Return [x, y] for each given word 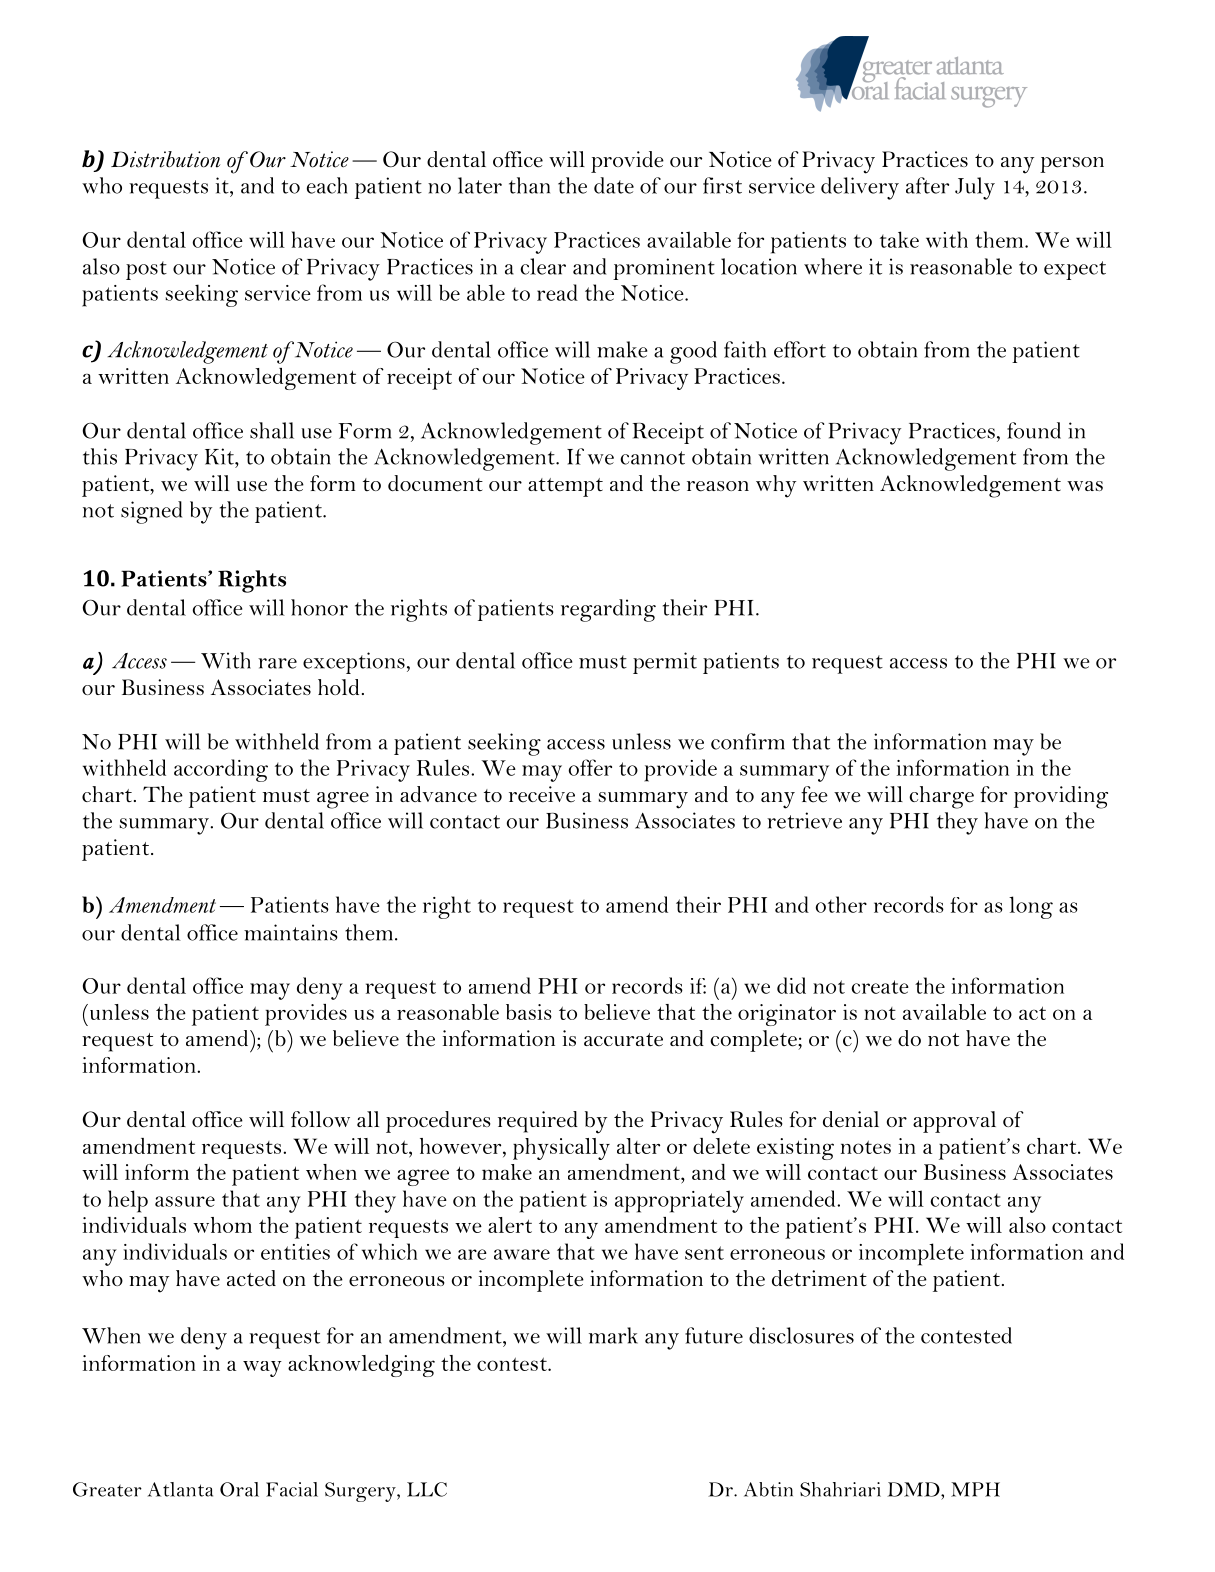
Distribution [165, 159]
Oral [239, 1489]
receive [542, 794]
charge [941, 797]
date [614, 185]
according [221, 770]
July [975, 188]
